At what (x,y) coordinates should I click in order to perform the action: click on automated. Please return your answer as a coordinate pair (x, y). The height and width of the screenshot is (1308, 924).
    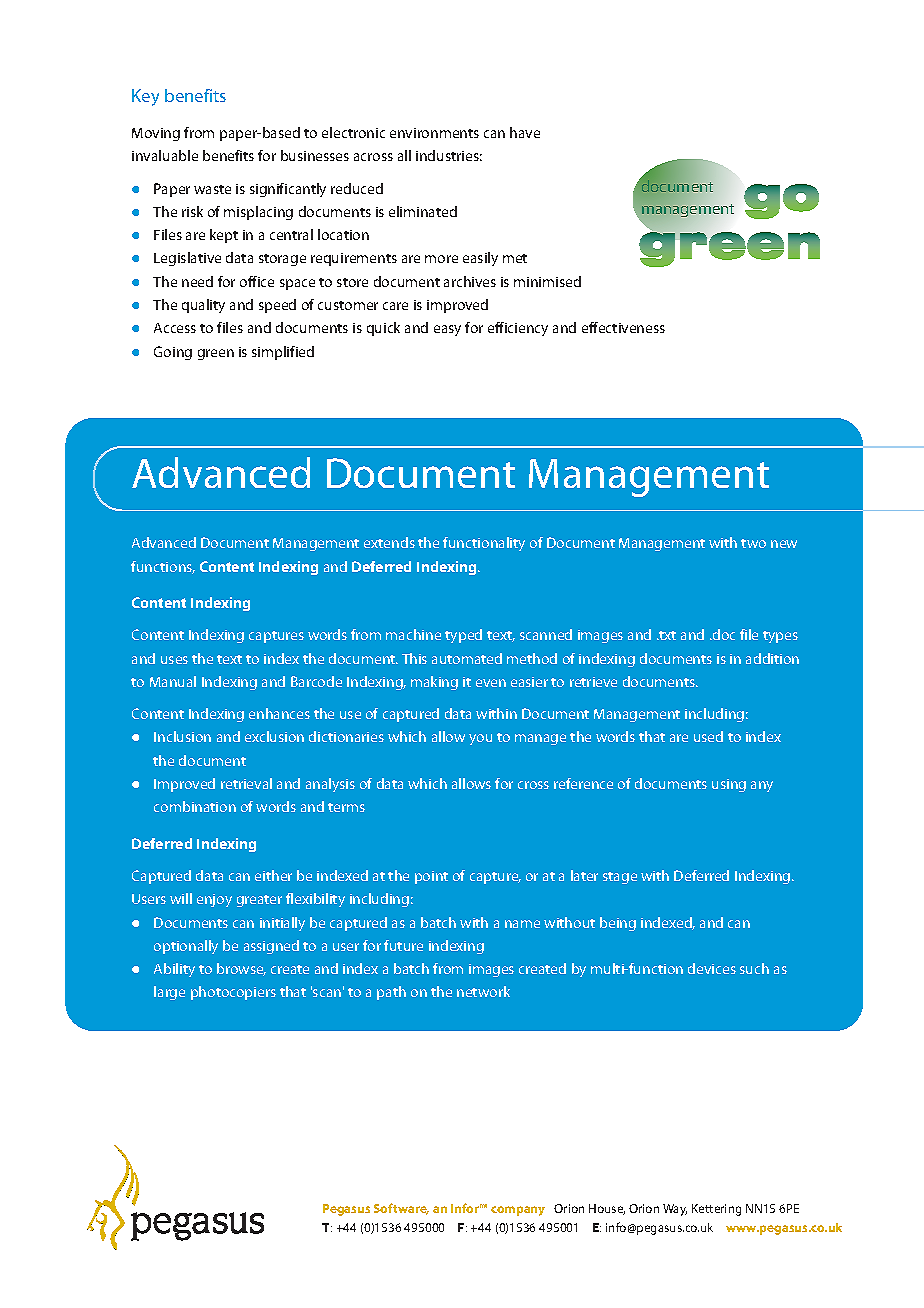
    Looking at the image, I should click on (467, 658).
